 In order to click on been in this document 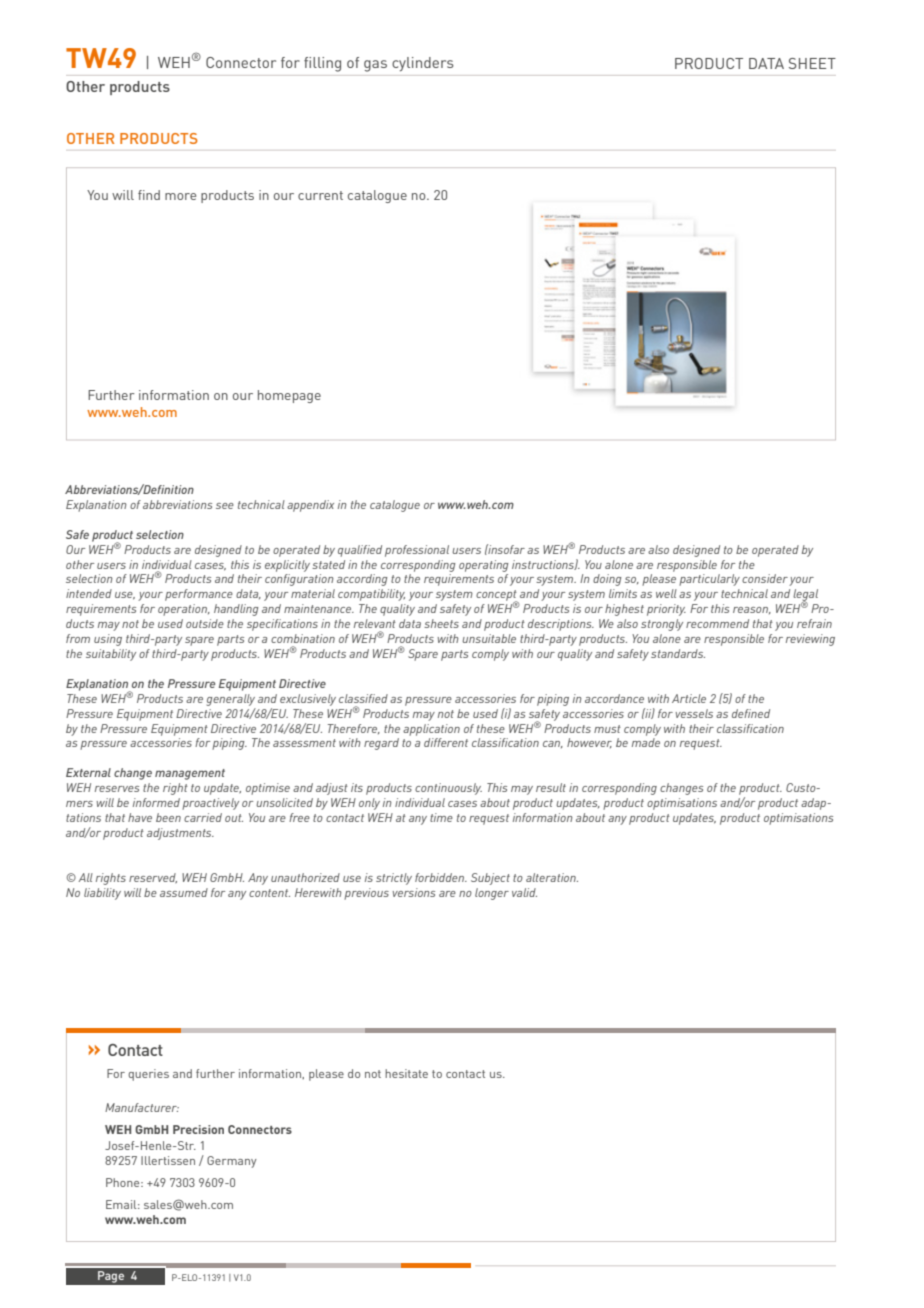, I will do `click(168, 817)`.
